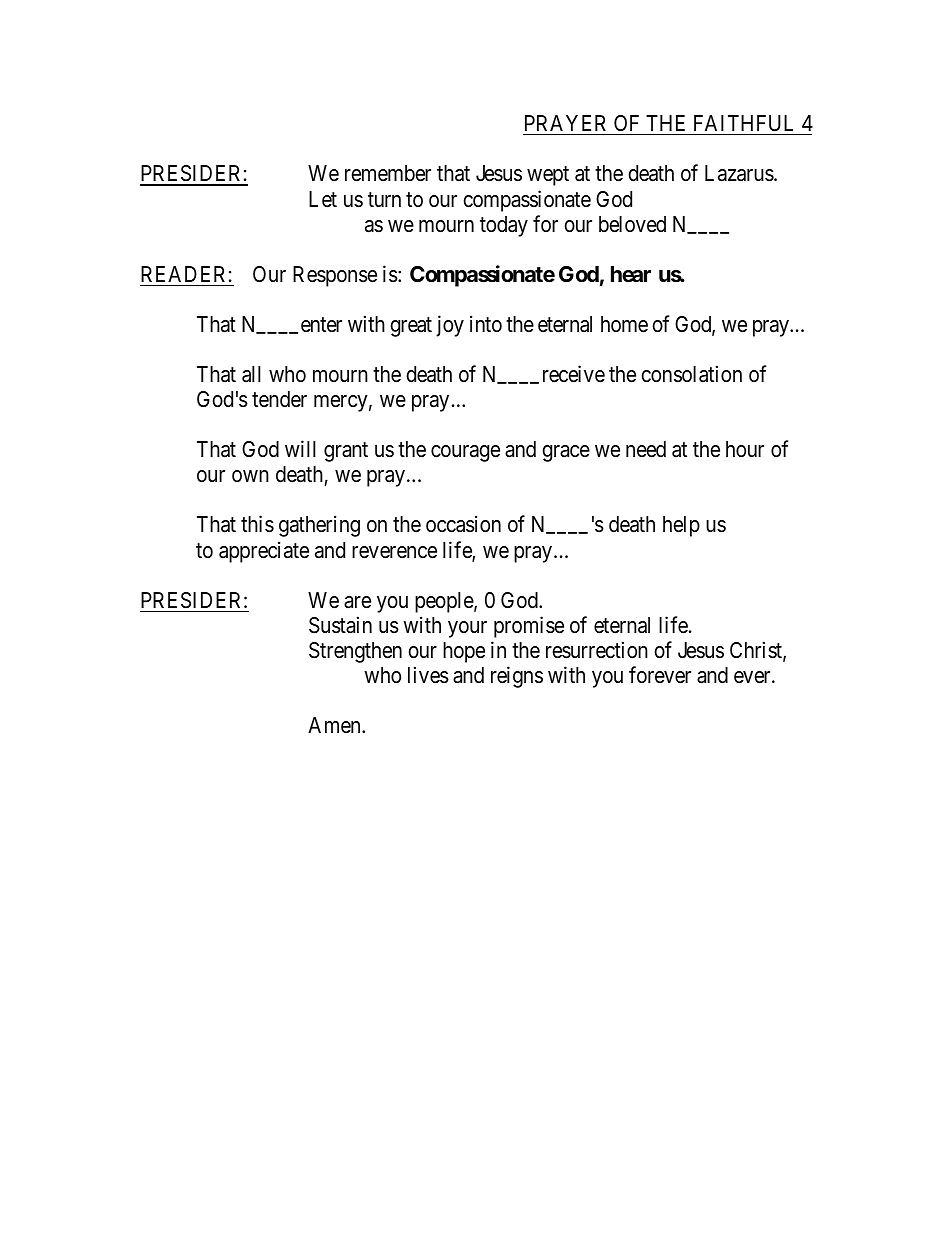 The width and height of the document is (952, 1233). I want to click on help, so click(681, 526).
